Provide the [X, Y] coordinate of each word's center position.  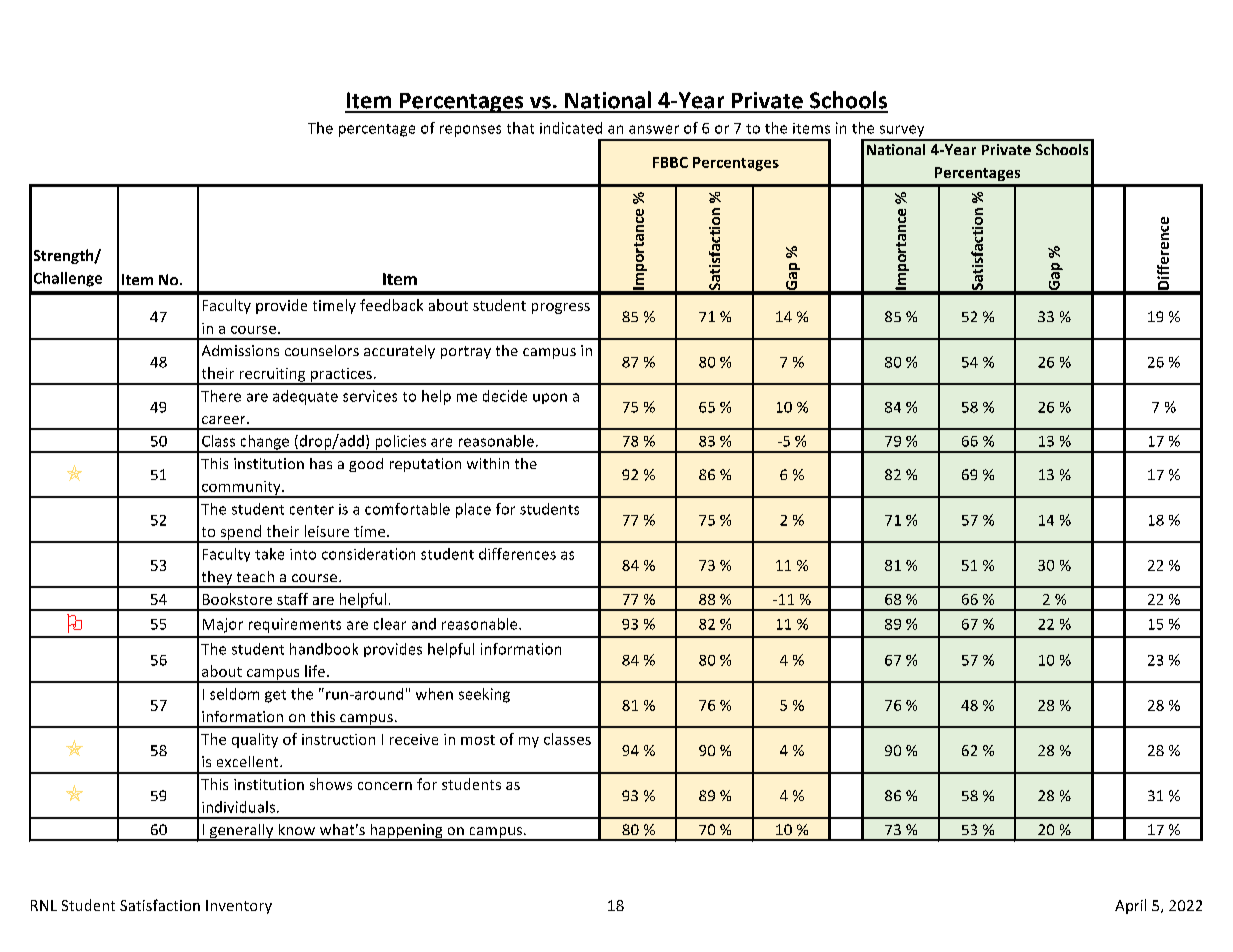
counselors [322, 350]
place [473, 510]
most [478, 740]
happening [406, 832]
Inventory [239, 907]
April [1130, 906]
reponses [470, 131]
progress [561, 308]
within [488, 463]
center [312, 510]
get [275, 696]
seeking [484, 695]
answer [654, 129]
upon [550, 398]
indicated [571, 128]
